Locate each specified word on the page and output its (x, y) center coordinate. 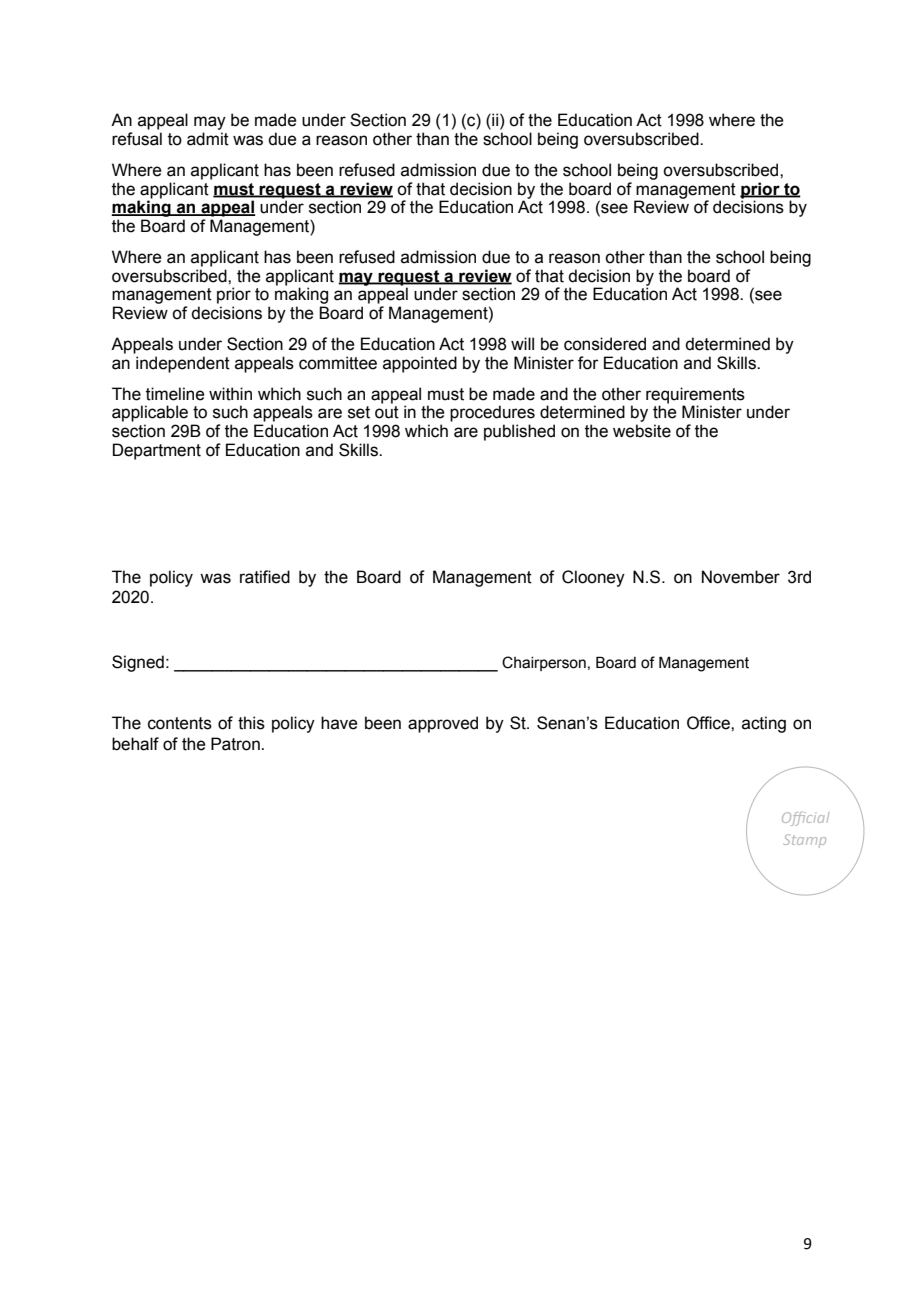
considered (605, 344)
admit (208, 139)
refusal (137, 139)
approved (443, 724)
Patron (235, 744)
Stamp (805, 840)
